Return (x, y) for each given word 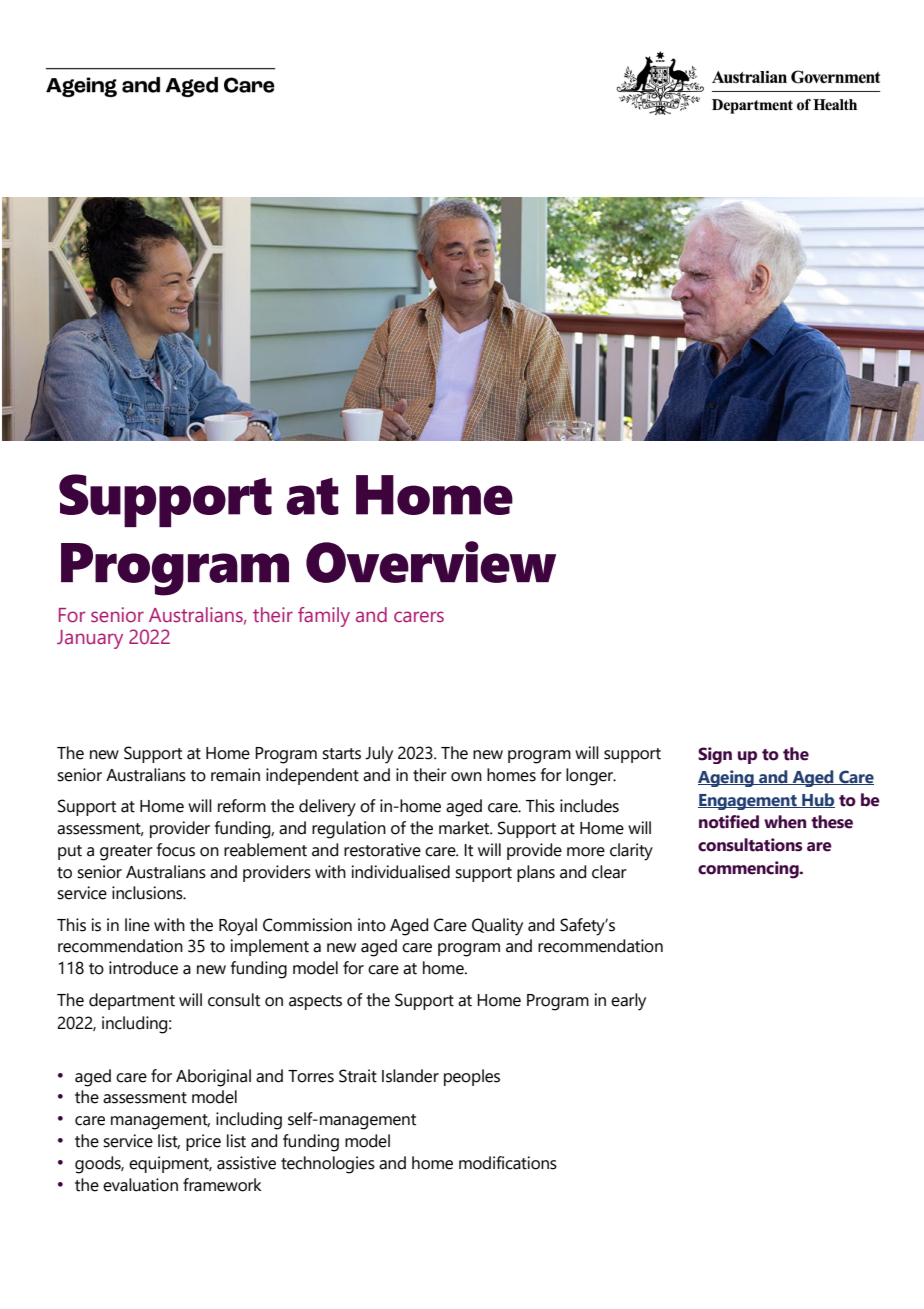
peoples (472, 1077)
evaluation (140, 1185)
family (324, 617)
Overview (431, 562)
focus (176, 850)
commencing (749, 870)
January (90, 639)
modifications (508, 1163)
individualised (400, 872)
